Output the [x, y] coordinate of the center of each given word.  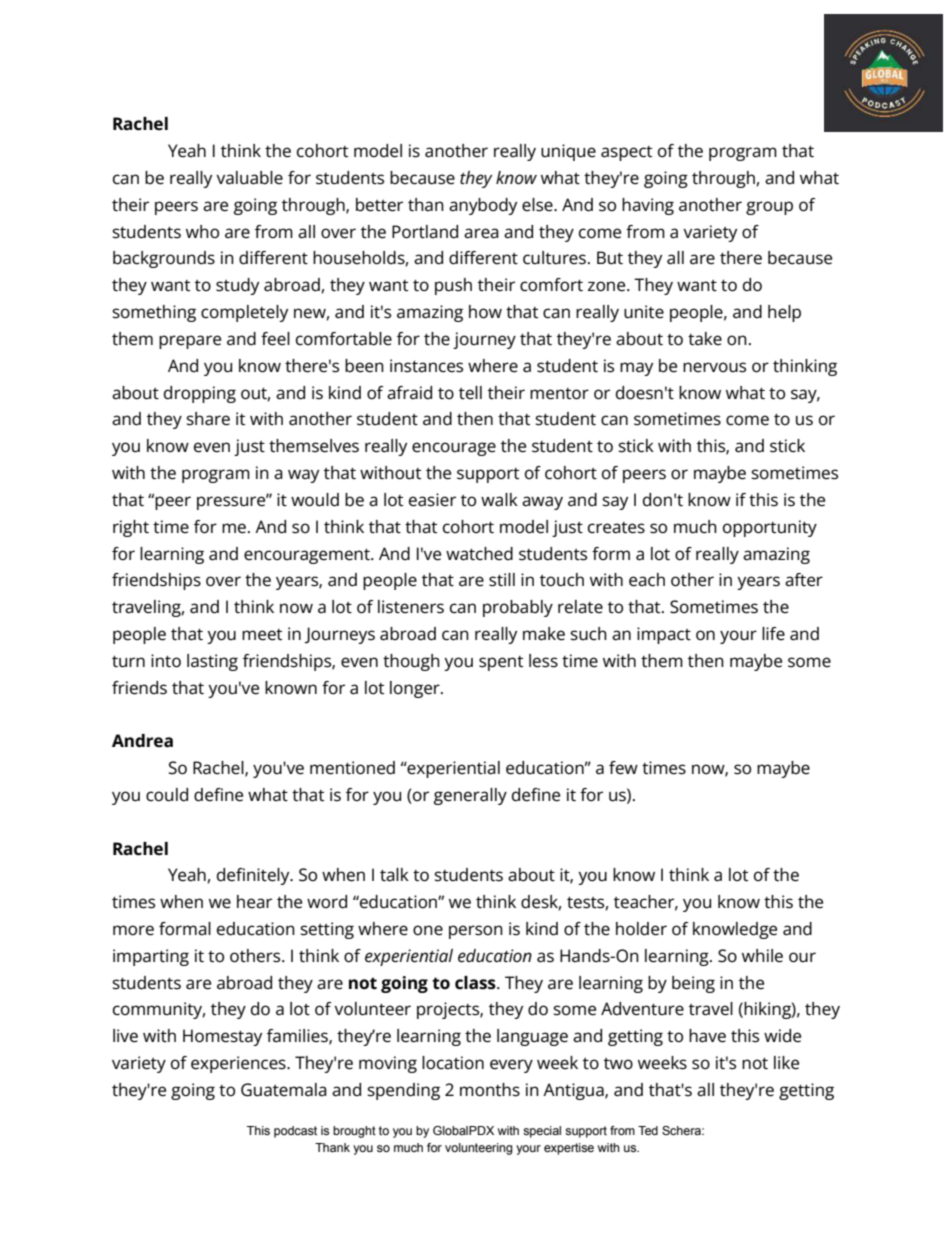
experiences [239, 1064]
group [769, 208]
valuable [249, 178]
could [167, 795]
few [623, 768]
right [131, 528]
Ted [648, 1130]
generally [470, 796]
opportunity [770, 528]
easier [432, 500]
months [490, 1090]
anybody [483, 206]
